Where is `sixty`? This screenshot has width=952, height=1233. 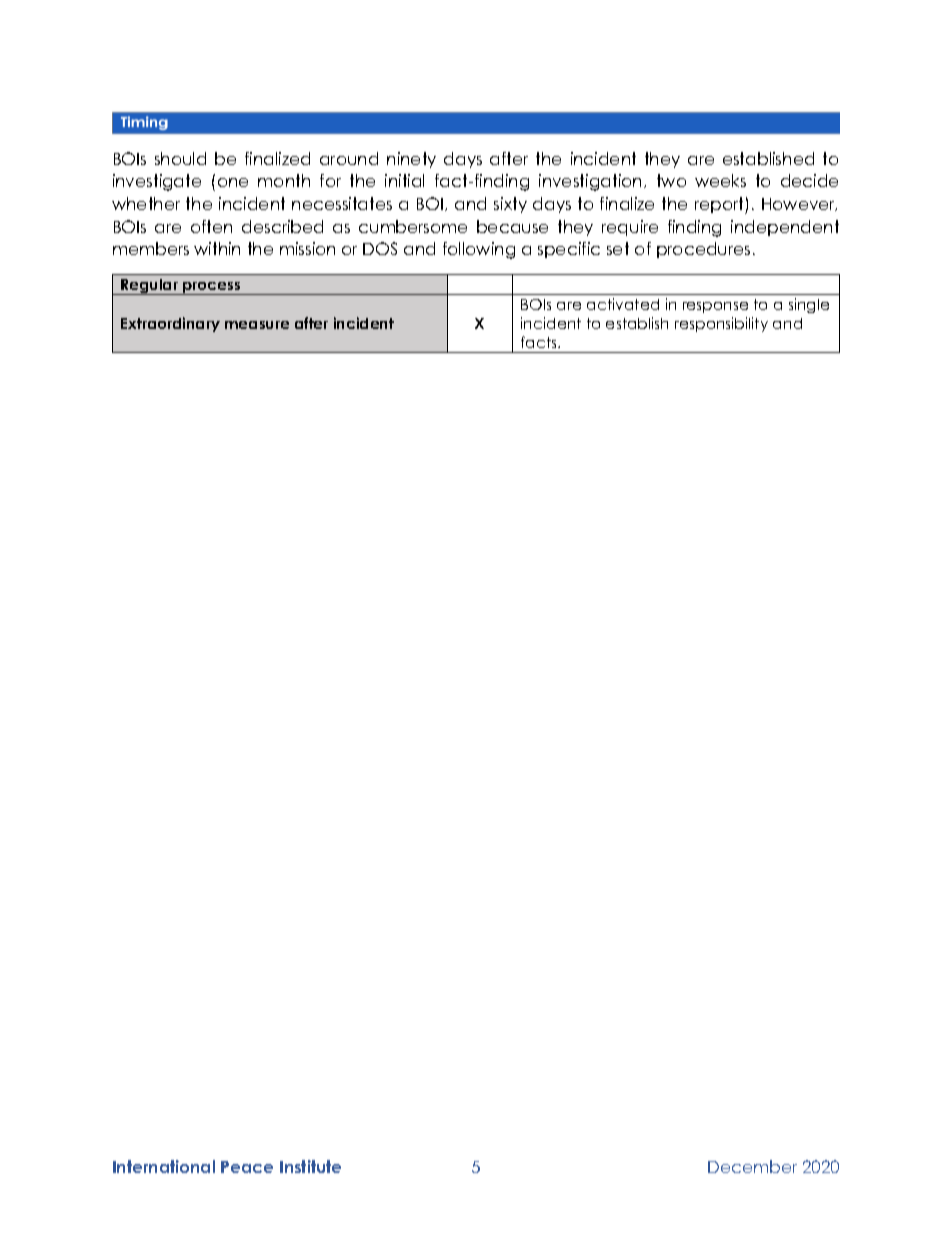 sixty is located at coordinates (510, 205).
